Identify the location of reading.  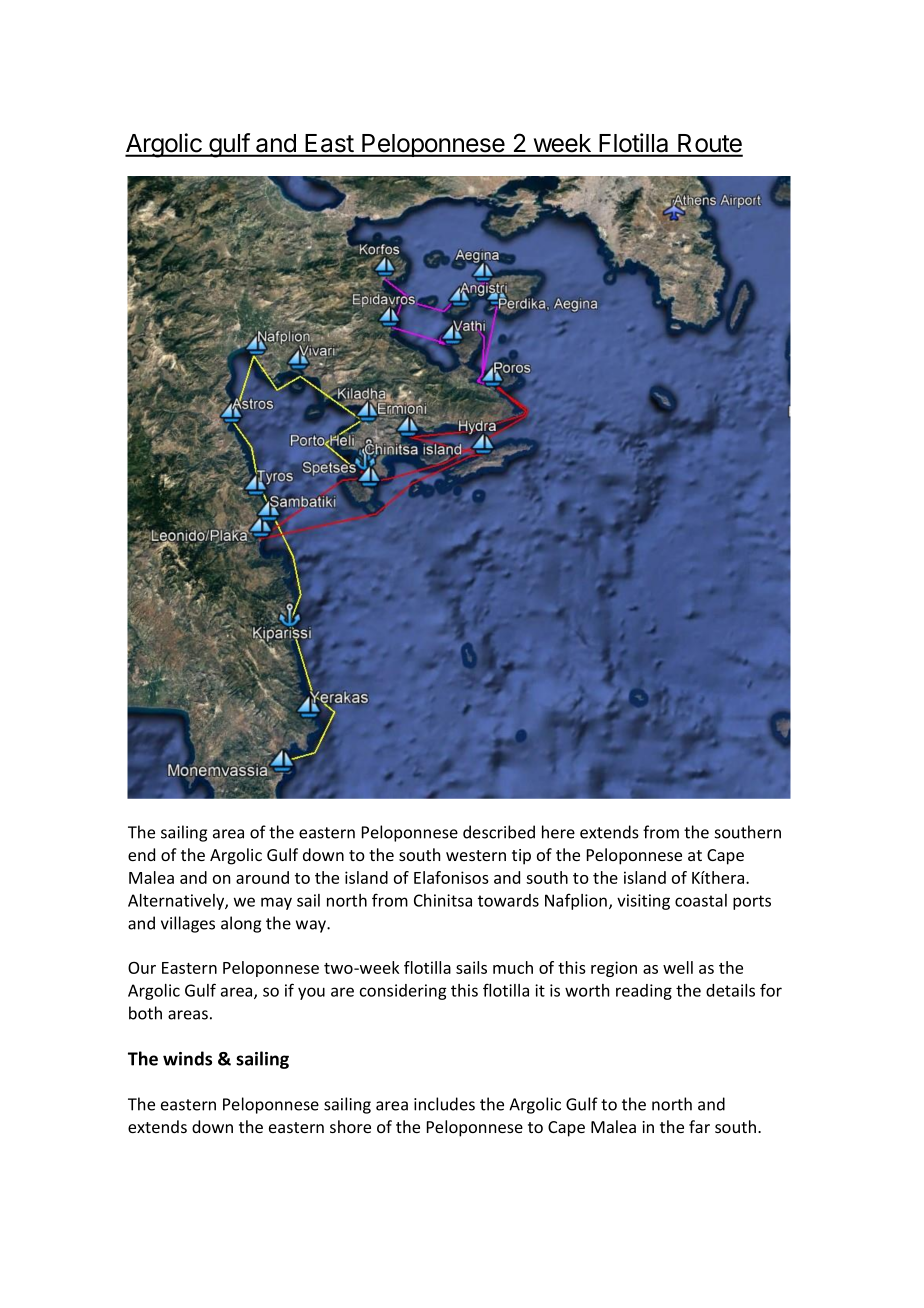
(644, 992).
